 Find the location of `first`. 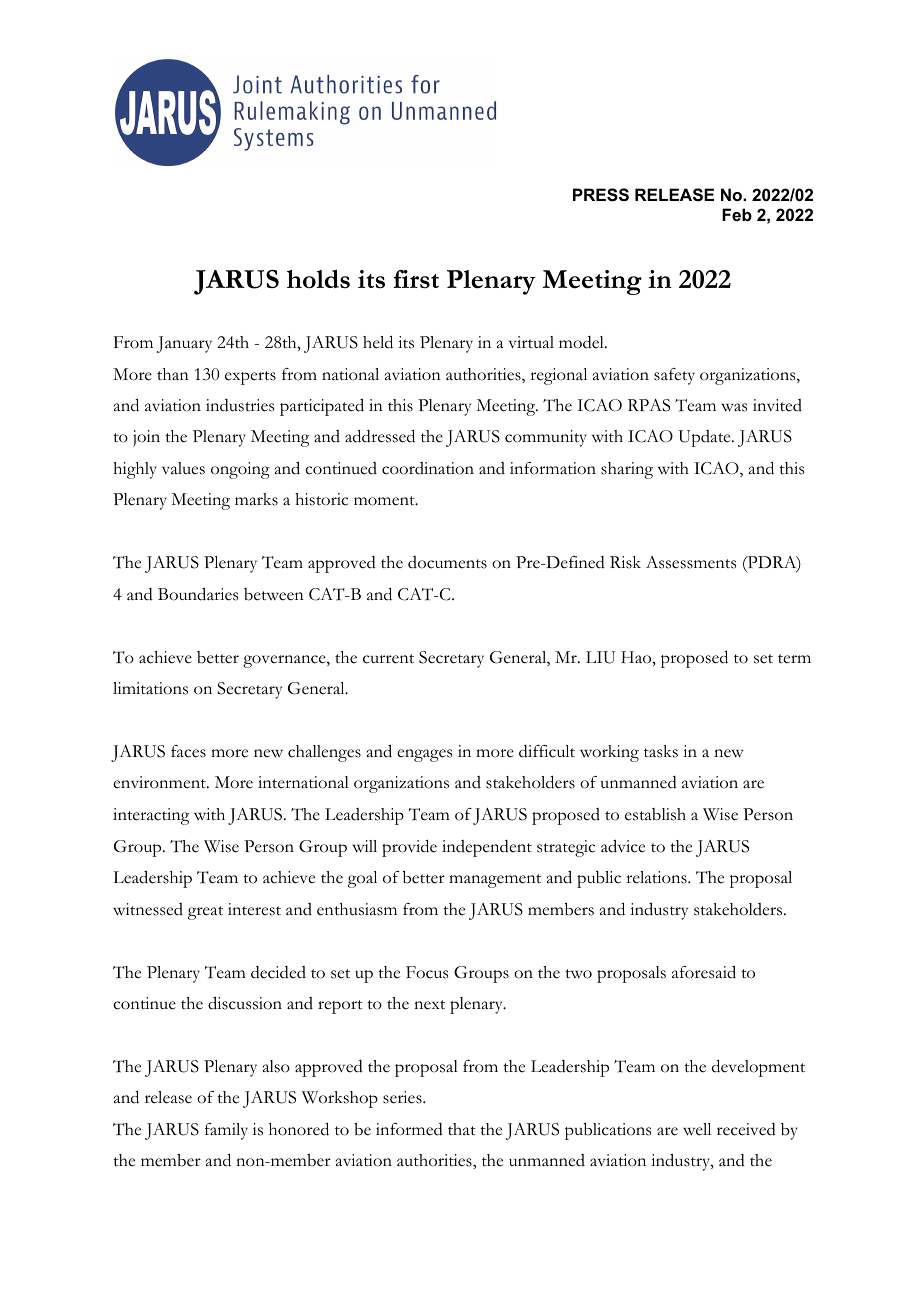

first is located at coordinates (416, 279).
